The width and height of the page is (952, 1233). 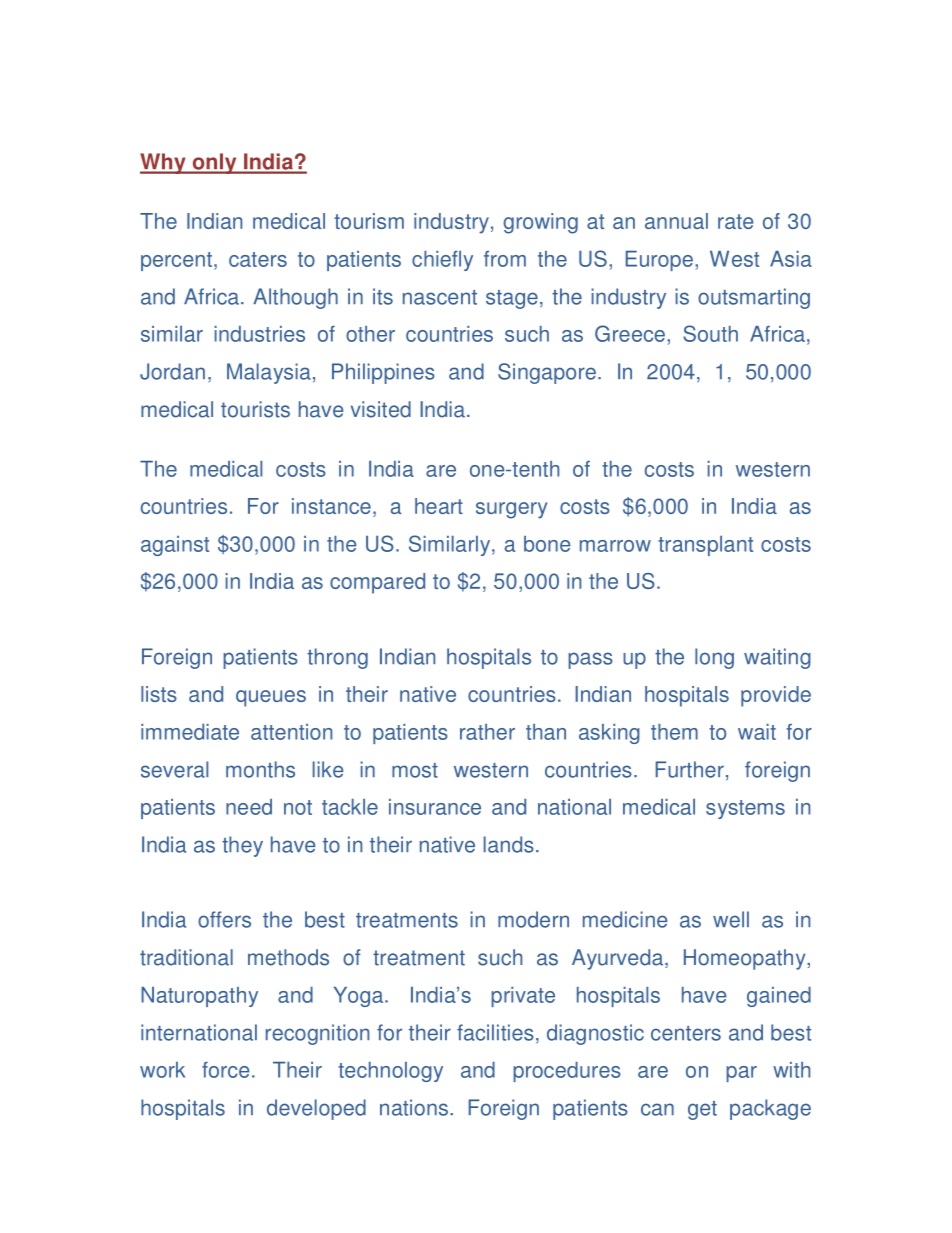 I want to click on force, so click(x=226, y=1069).
